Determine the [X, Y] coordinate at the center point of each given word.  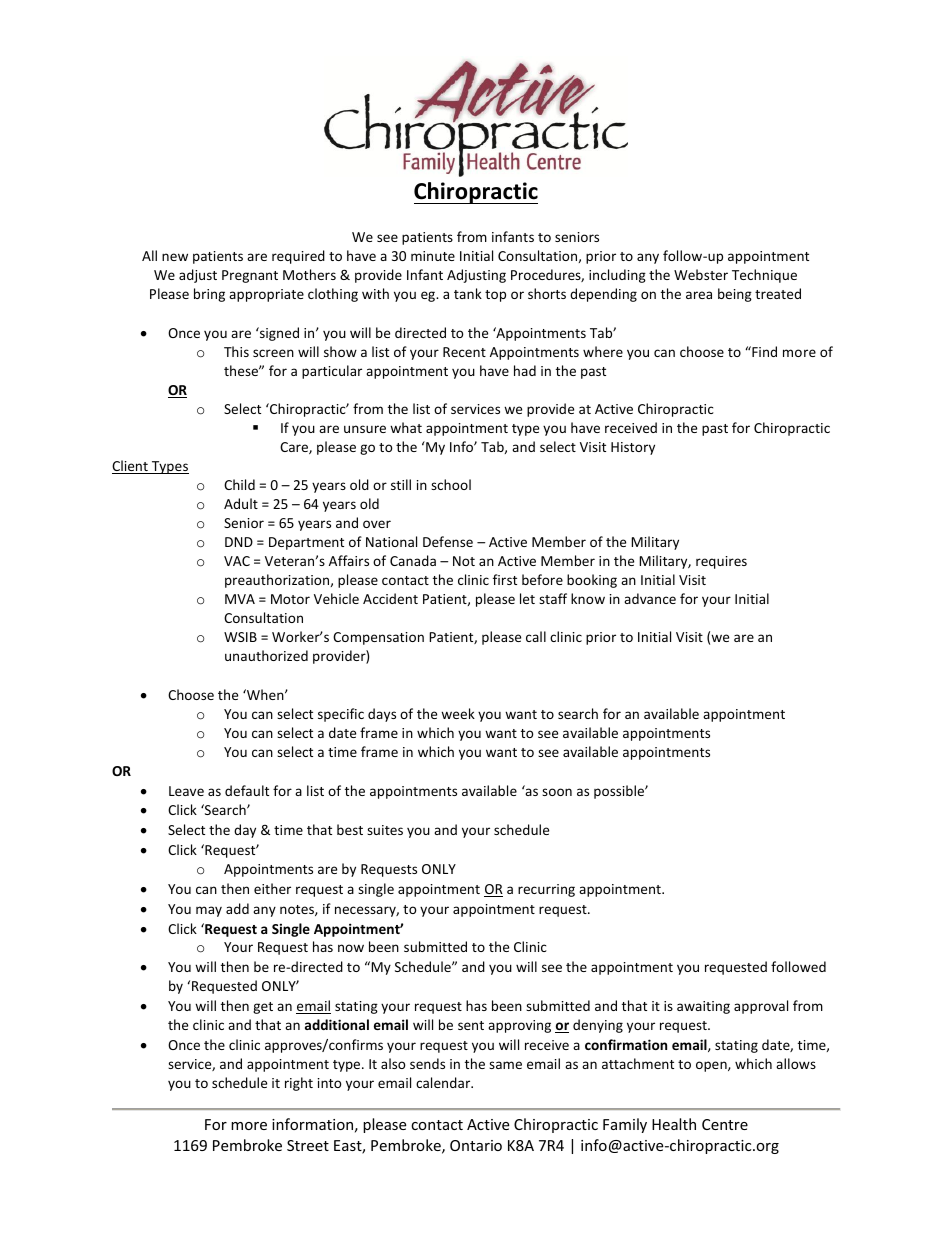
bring [209, 295]
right [299, 1084]
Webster [701, 274]
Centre [725, 1124]
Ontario [476, 1145]
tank [468, 293]
